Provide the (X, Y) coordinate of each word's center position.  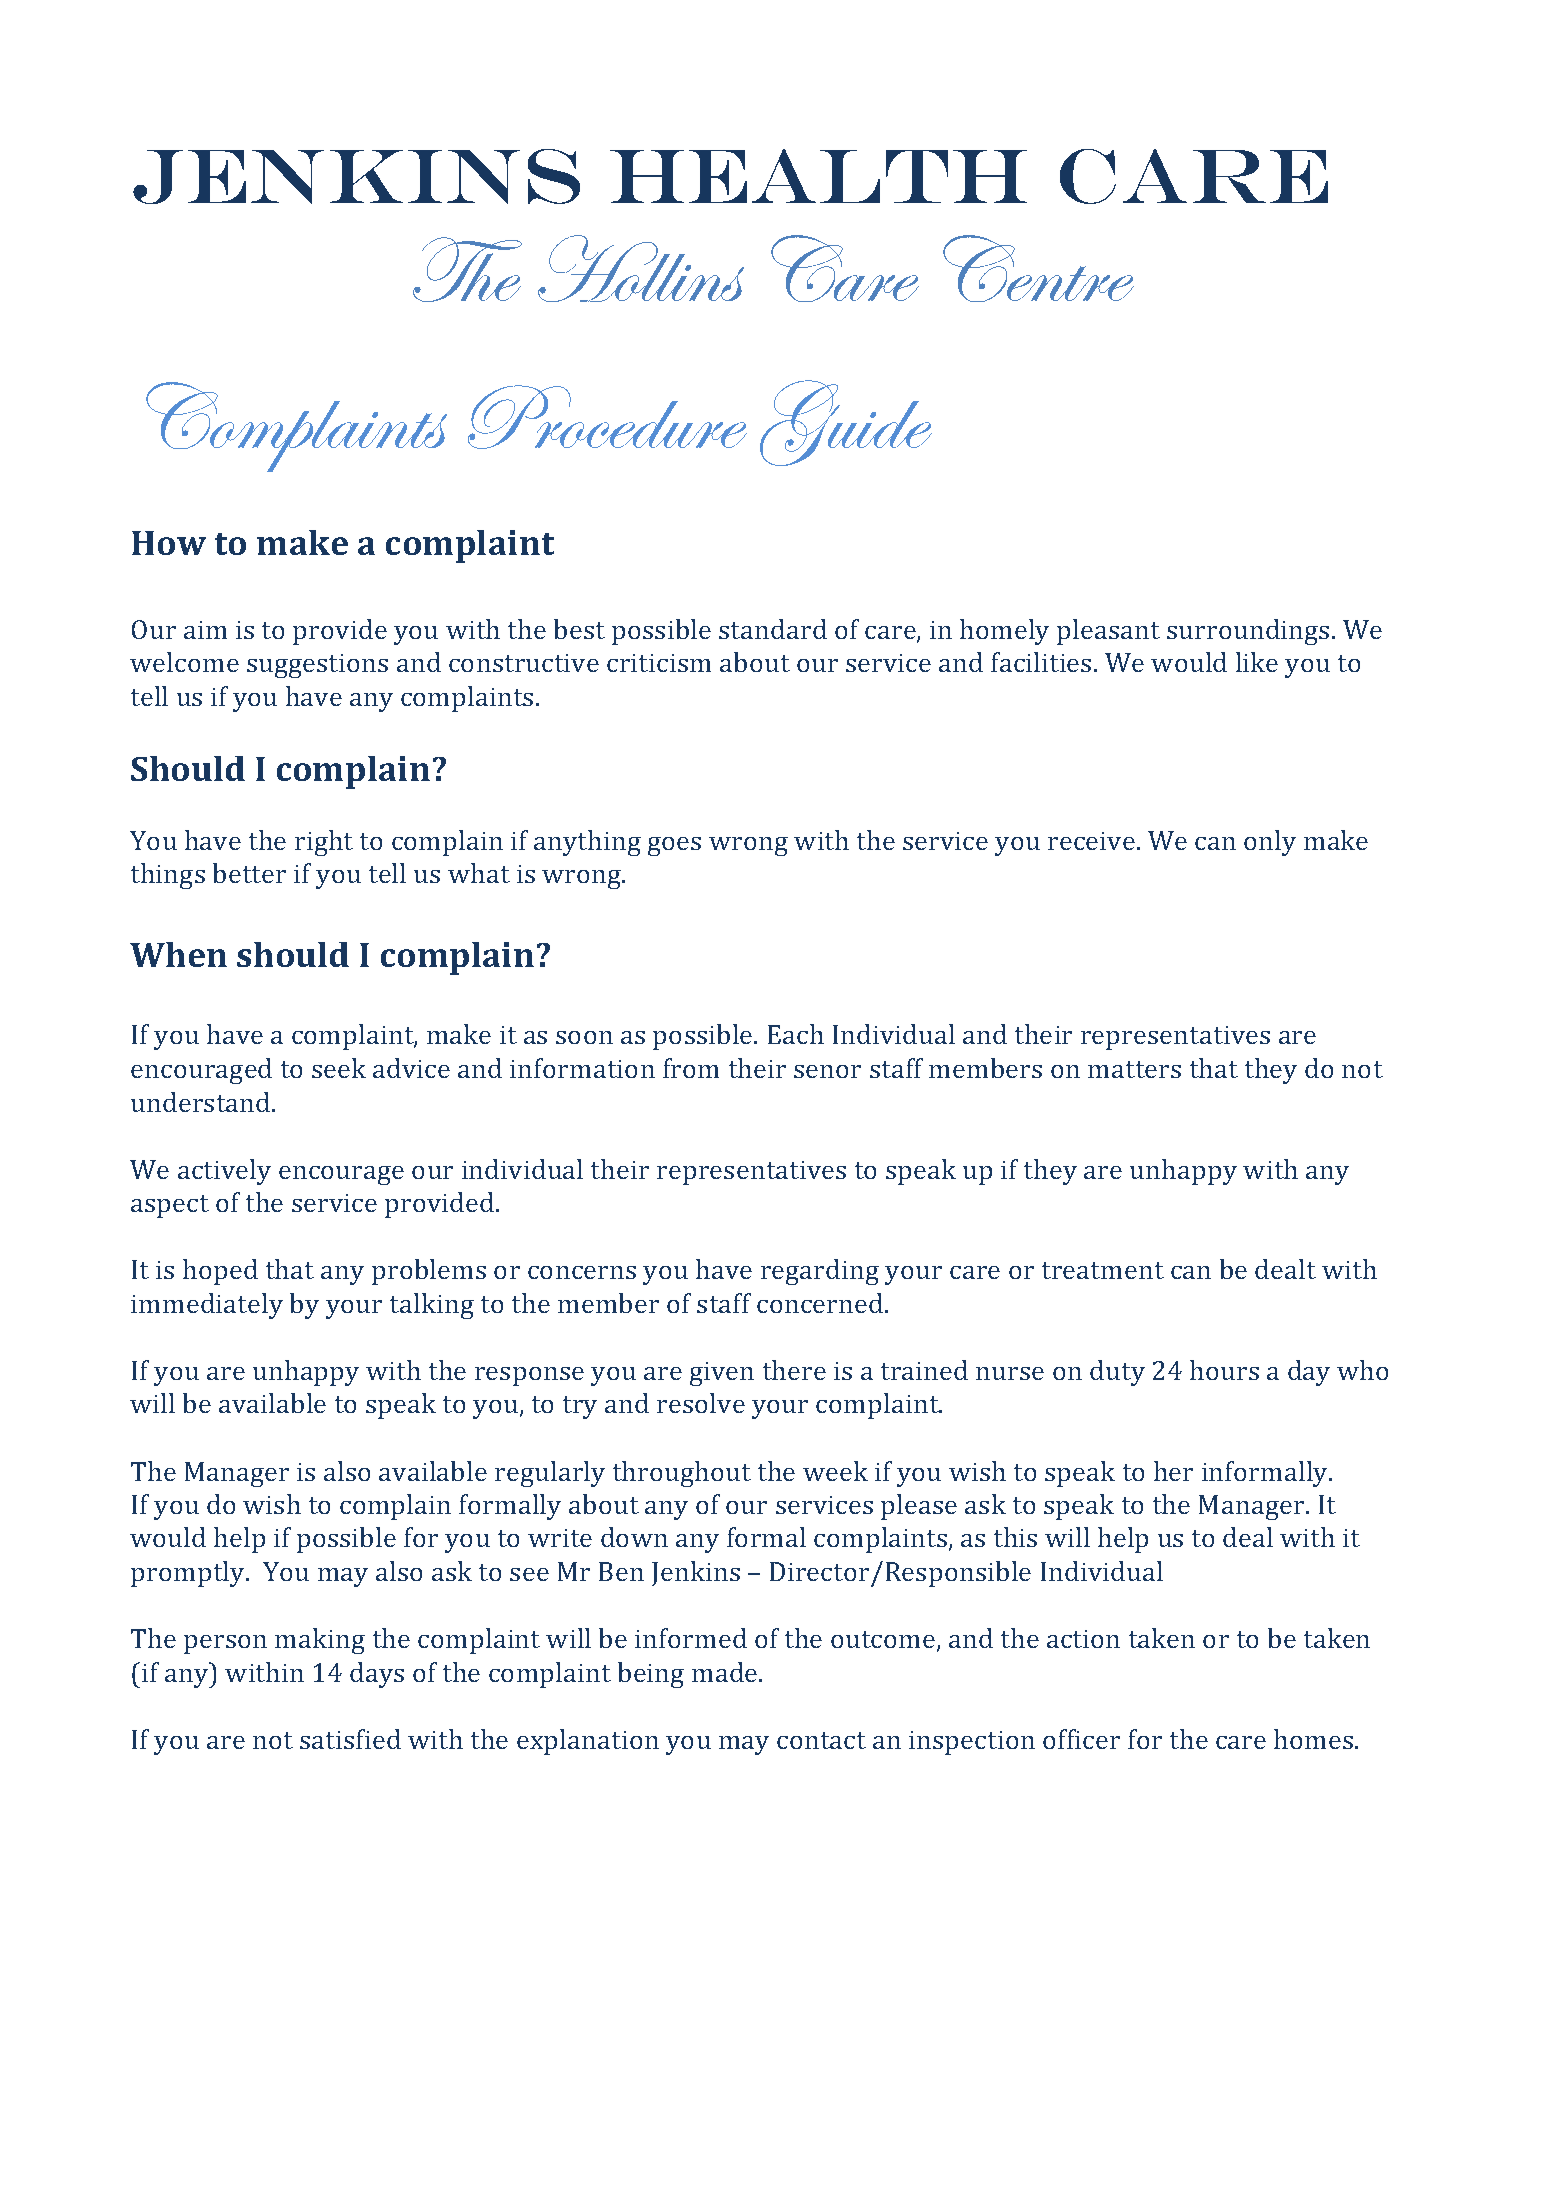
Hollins (641, 268)
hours (1224, 1370)
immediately (207, 1306)
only (1270, 843)
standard (773, 629)
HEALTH (818, 176)
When (178, 954)
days (377, 1675)
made (726, 1672)
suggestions (317, 666)
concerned (821, 1303)
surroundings (1248, 632)
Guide (846, 423)
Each (796, 1034)
